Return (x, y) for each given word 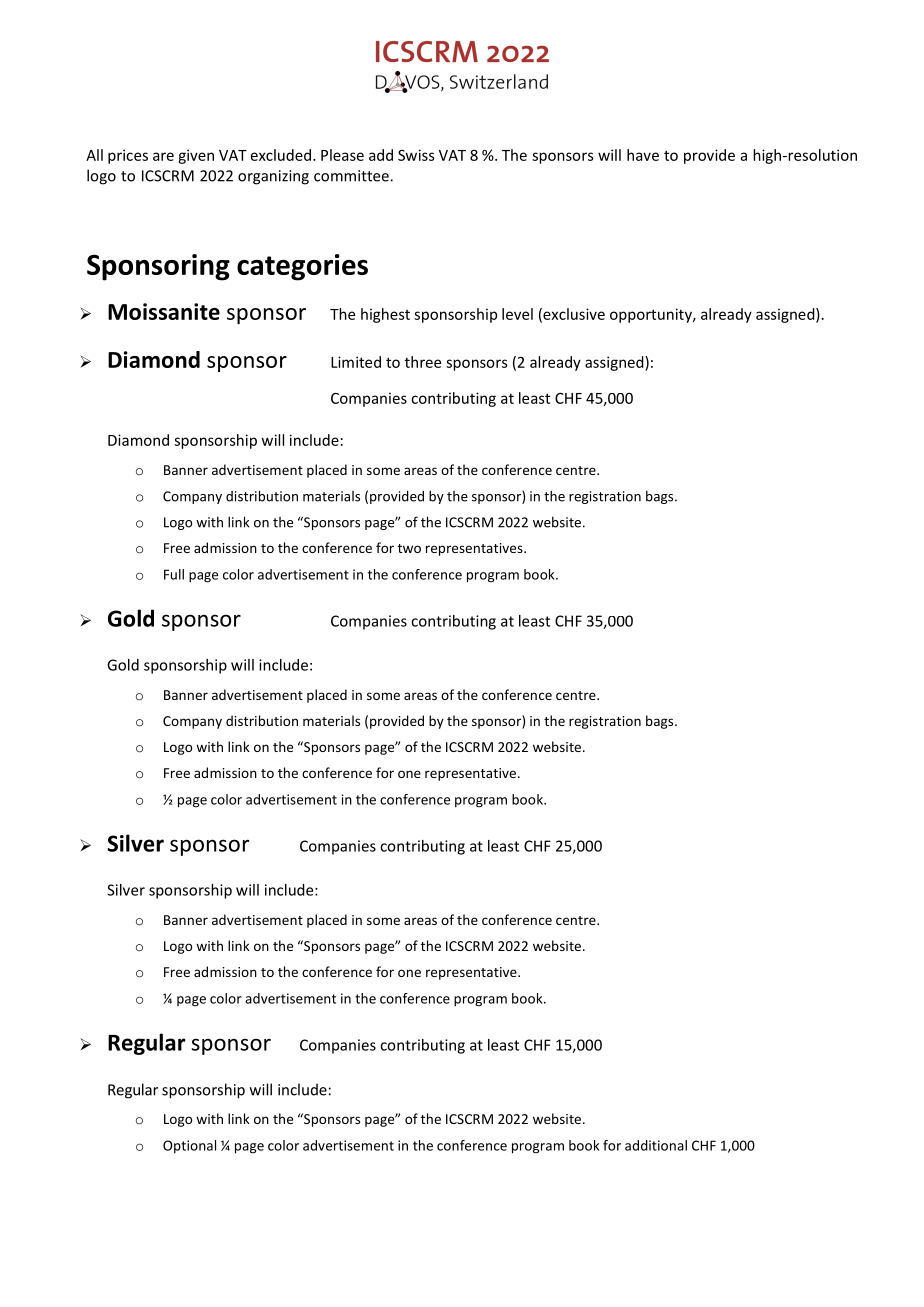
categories (302, 267)
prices (128, 156)
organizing (273, 177)
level (517, 314)
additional (656, 1145)
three (423, 362)
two (409, 548)
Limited (356, 362)
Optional (189, 1146)
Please (342, 155)
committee (352, 176)
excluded (281, 155)
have (643, 155)
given (196, 156)
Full (174, 574)
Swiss (416, 155)
